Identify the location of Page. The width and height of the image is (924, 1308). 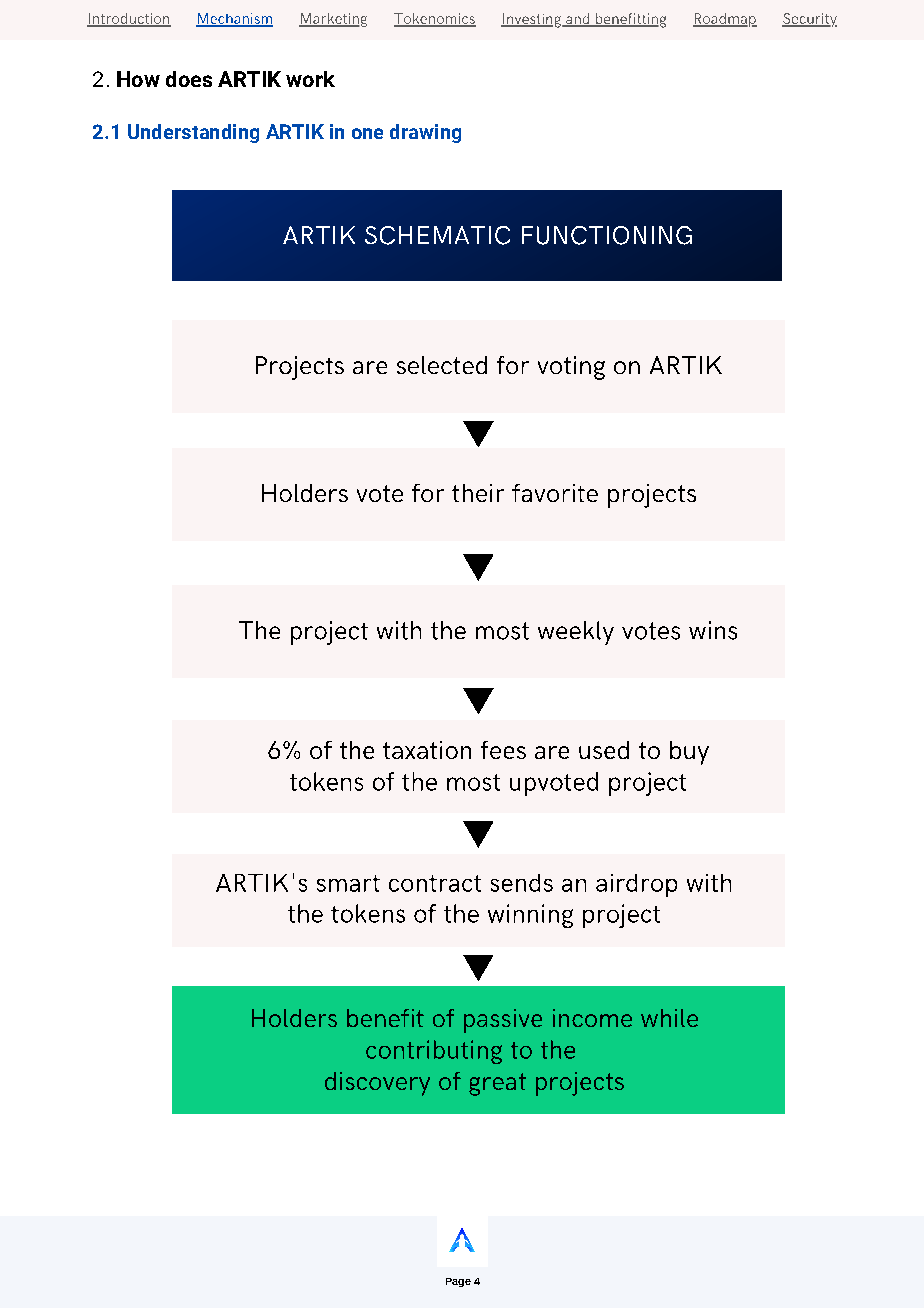
(458, 1282).
